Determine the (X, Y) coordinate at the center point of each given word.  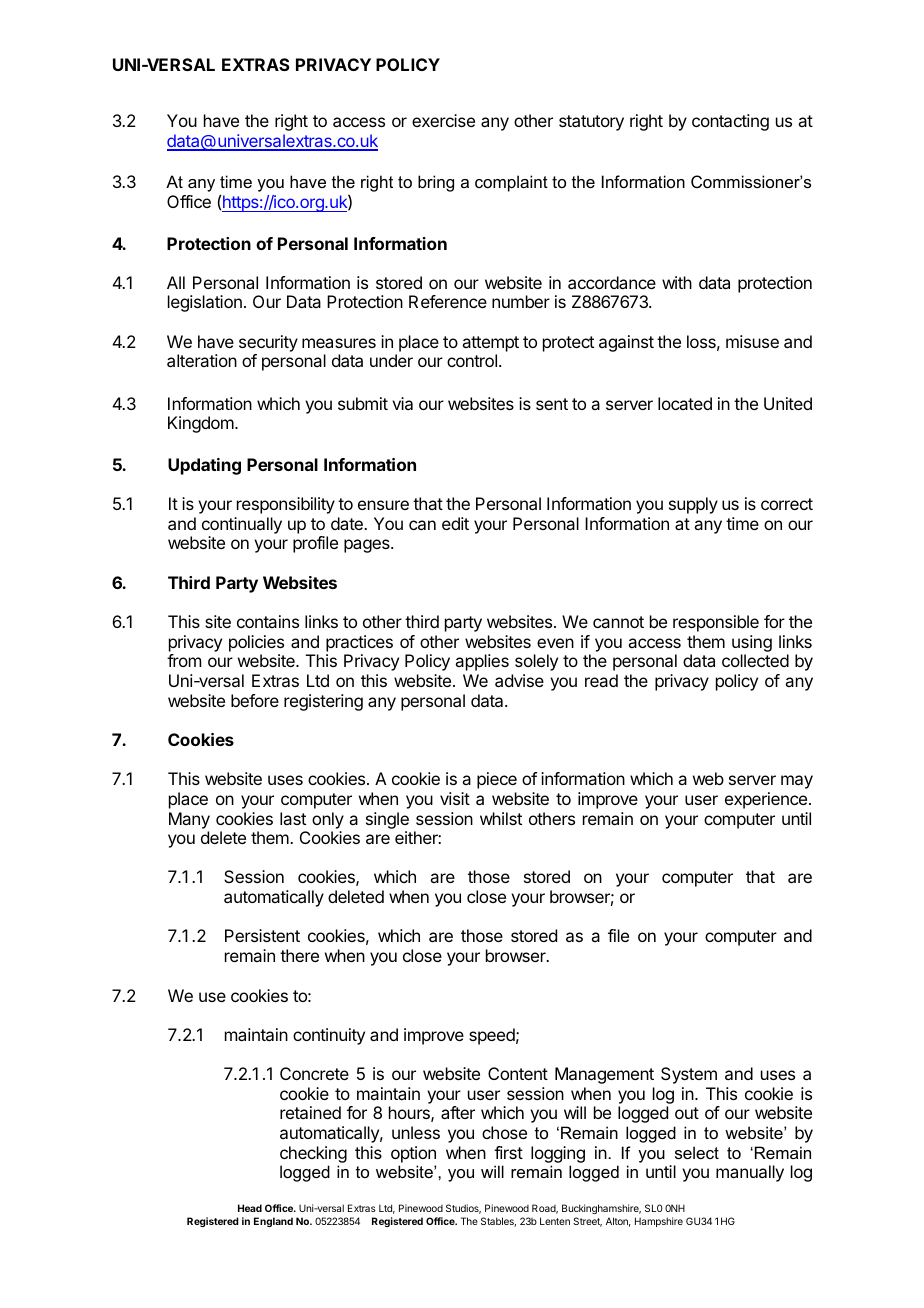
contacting (730, 122)
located (685, 403)
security (268, 343)
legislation (205, 303)
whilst (501, 818)
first (508, 1152)
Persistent (262, 935)
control (472, 360)
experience (767, 800)
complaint (511, 183)
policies (256, 643)
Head (250, 1208)
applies (482, 662)
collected (755, 660)
